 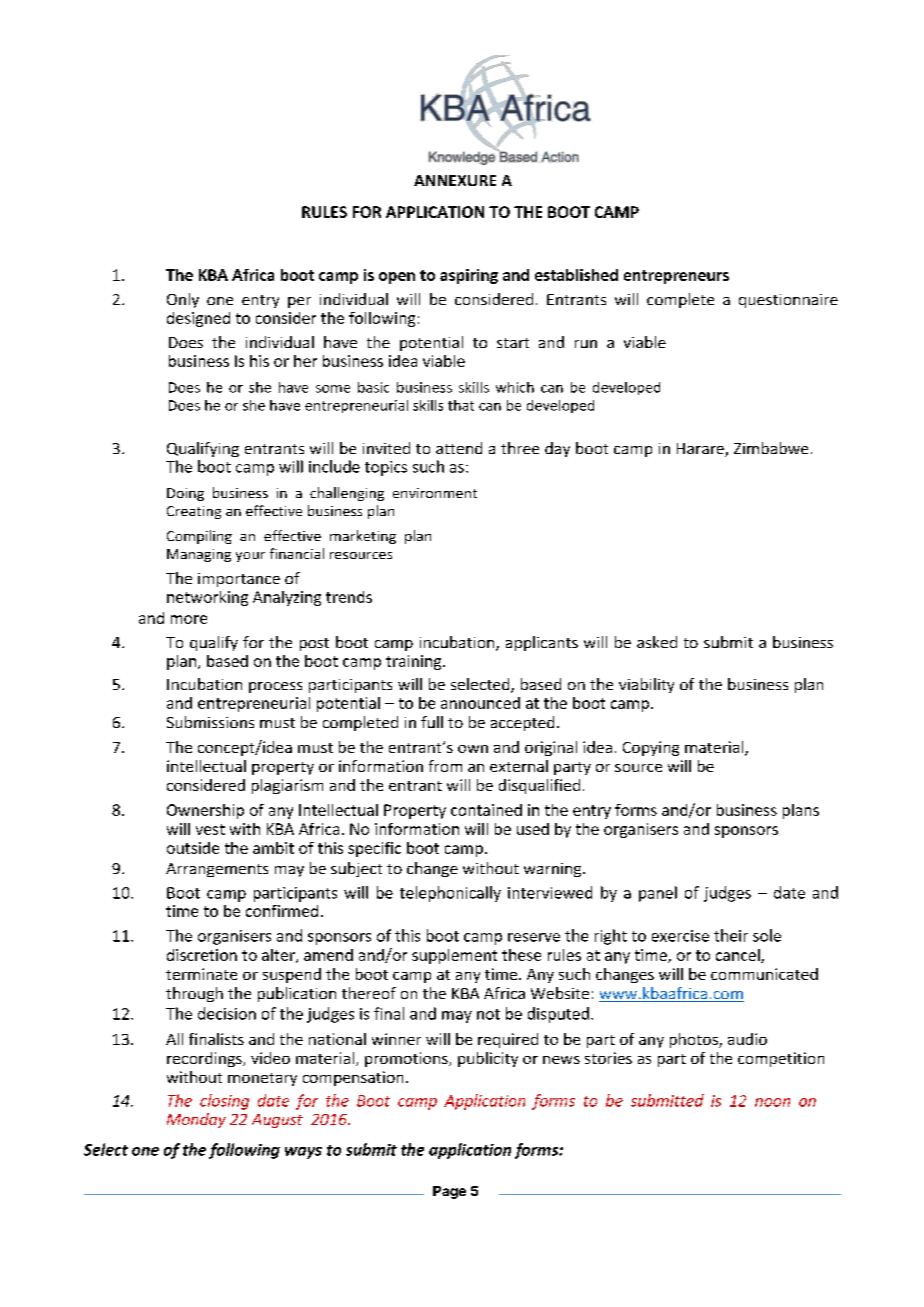 What do you see at coordinates (217, 870) in the document?
I see `Arrangements` at bounding box center [217, 870].
